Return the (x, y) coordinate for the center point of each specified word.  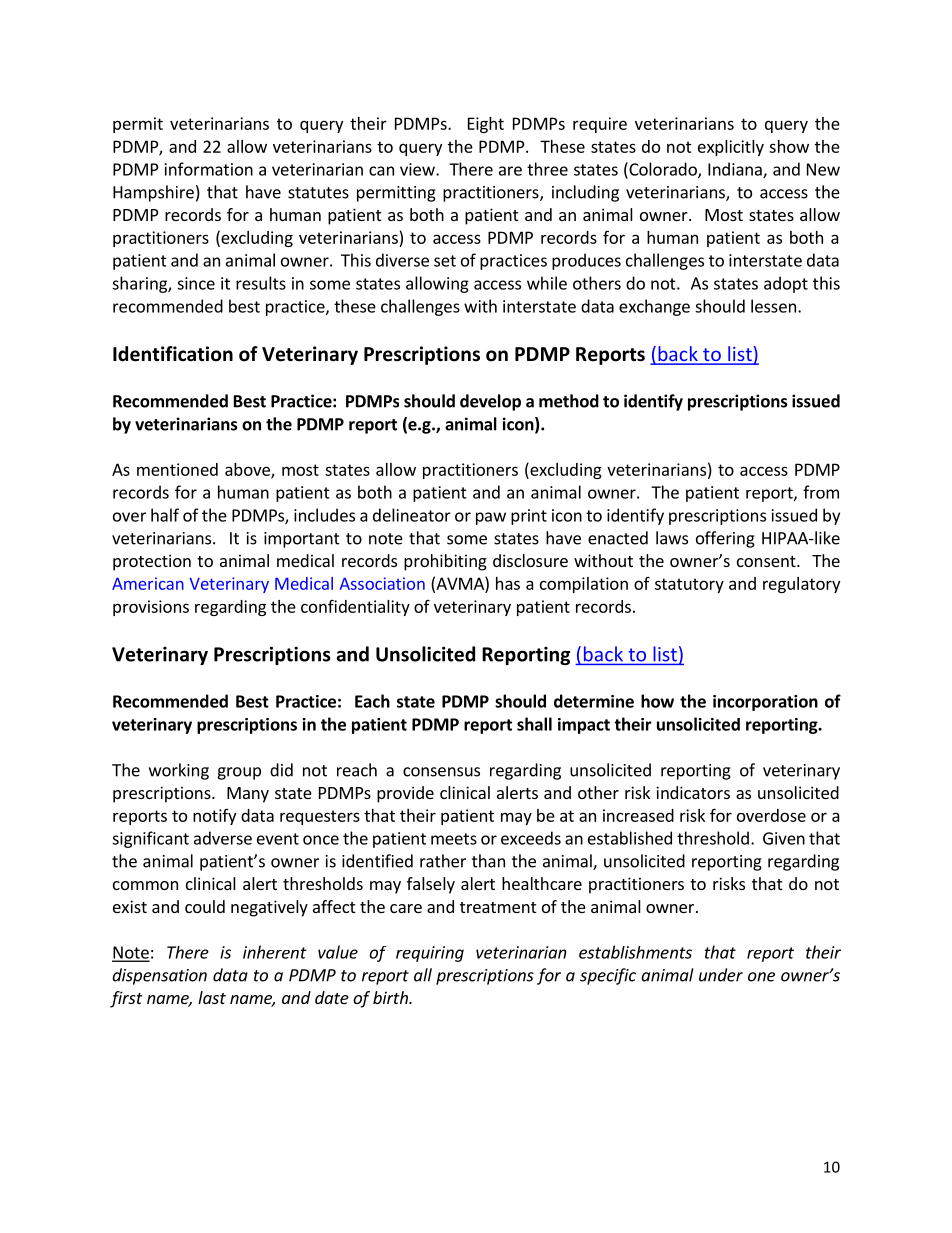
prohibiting (445, 562)
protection (152, 562)
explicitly (731, 148)
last (212, 997)
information (209, 169)
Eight (486, 125)
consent (767, 561)
